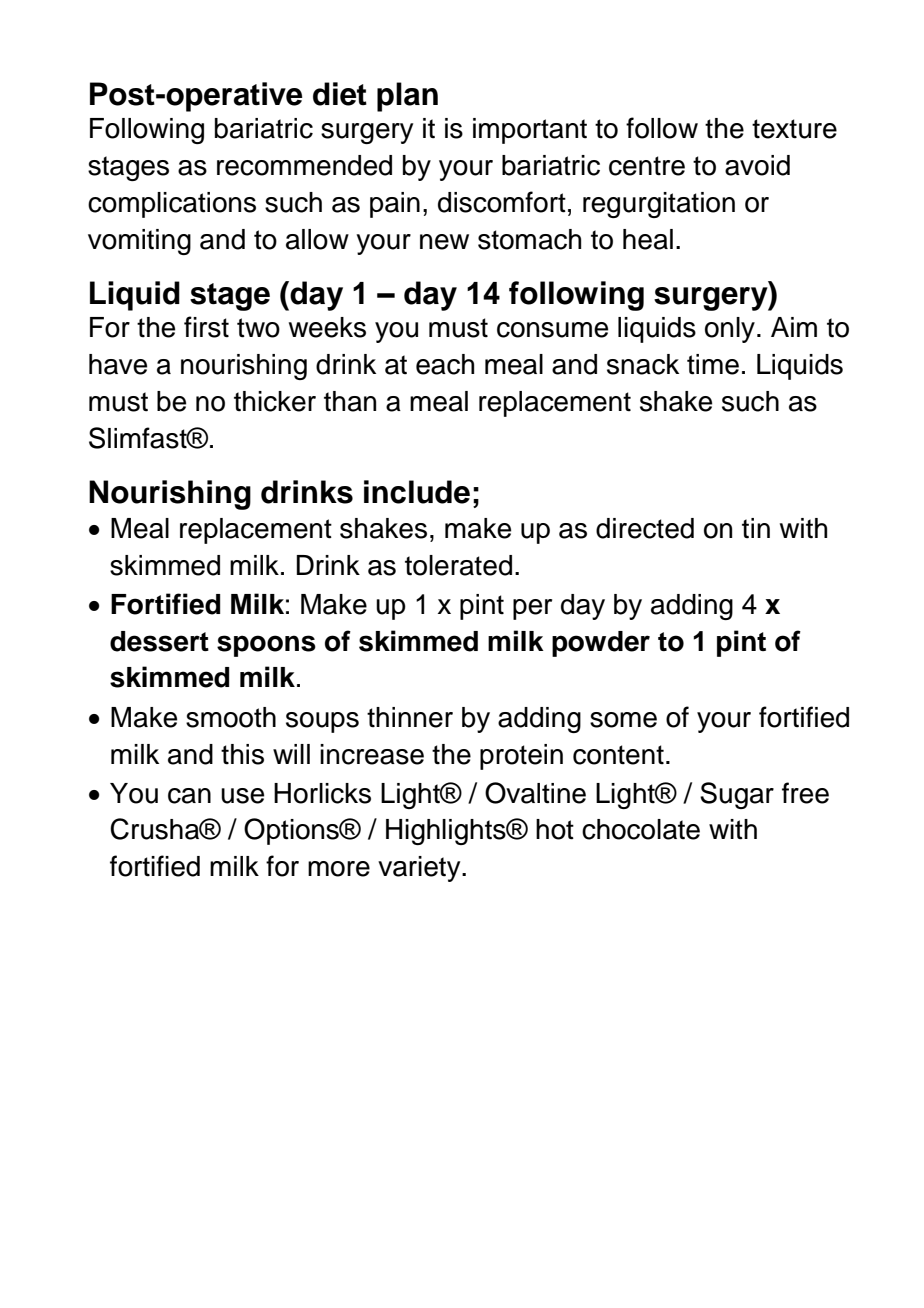  Describe the element at coordinates (713, 364) in the screenshot. I see `time` at that location.
